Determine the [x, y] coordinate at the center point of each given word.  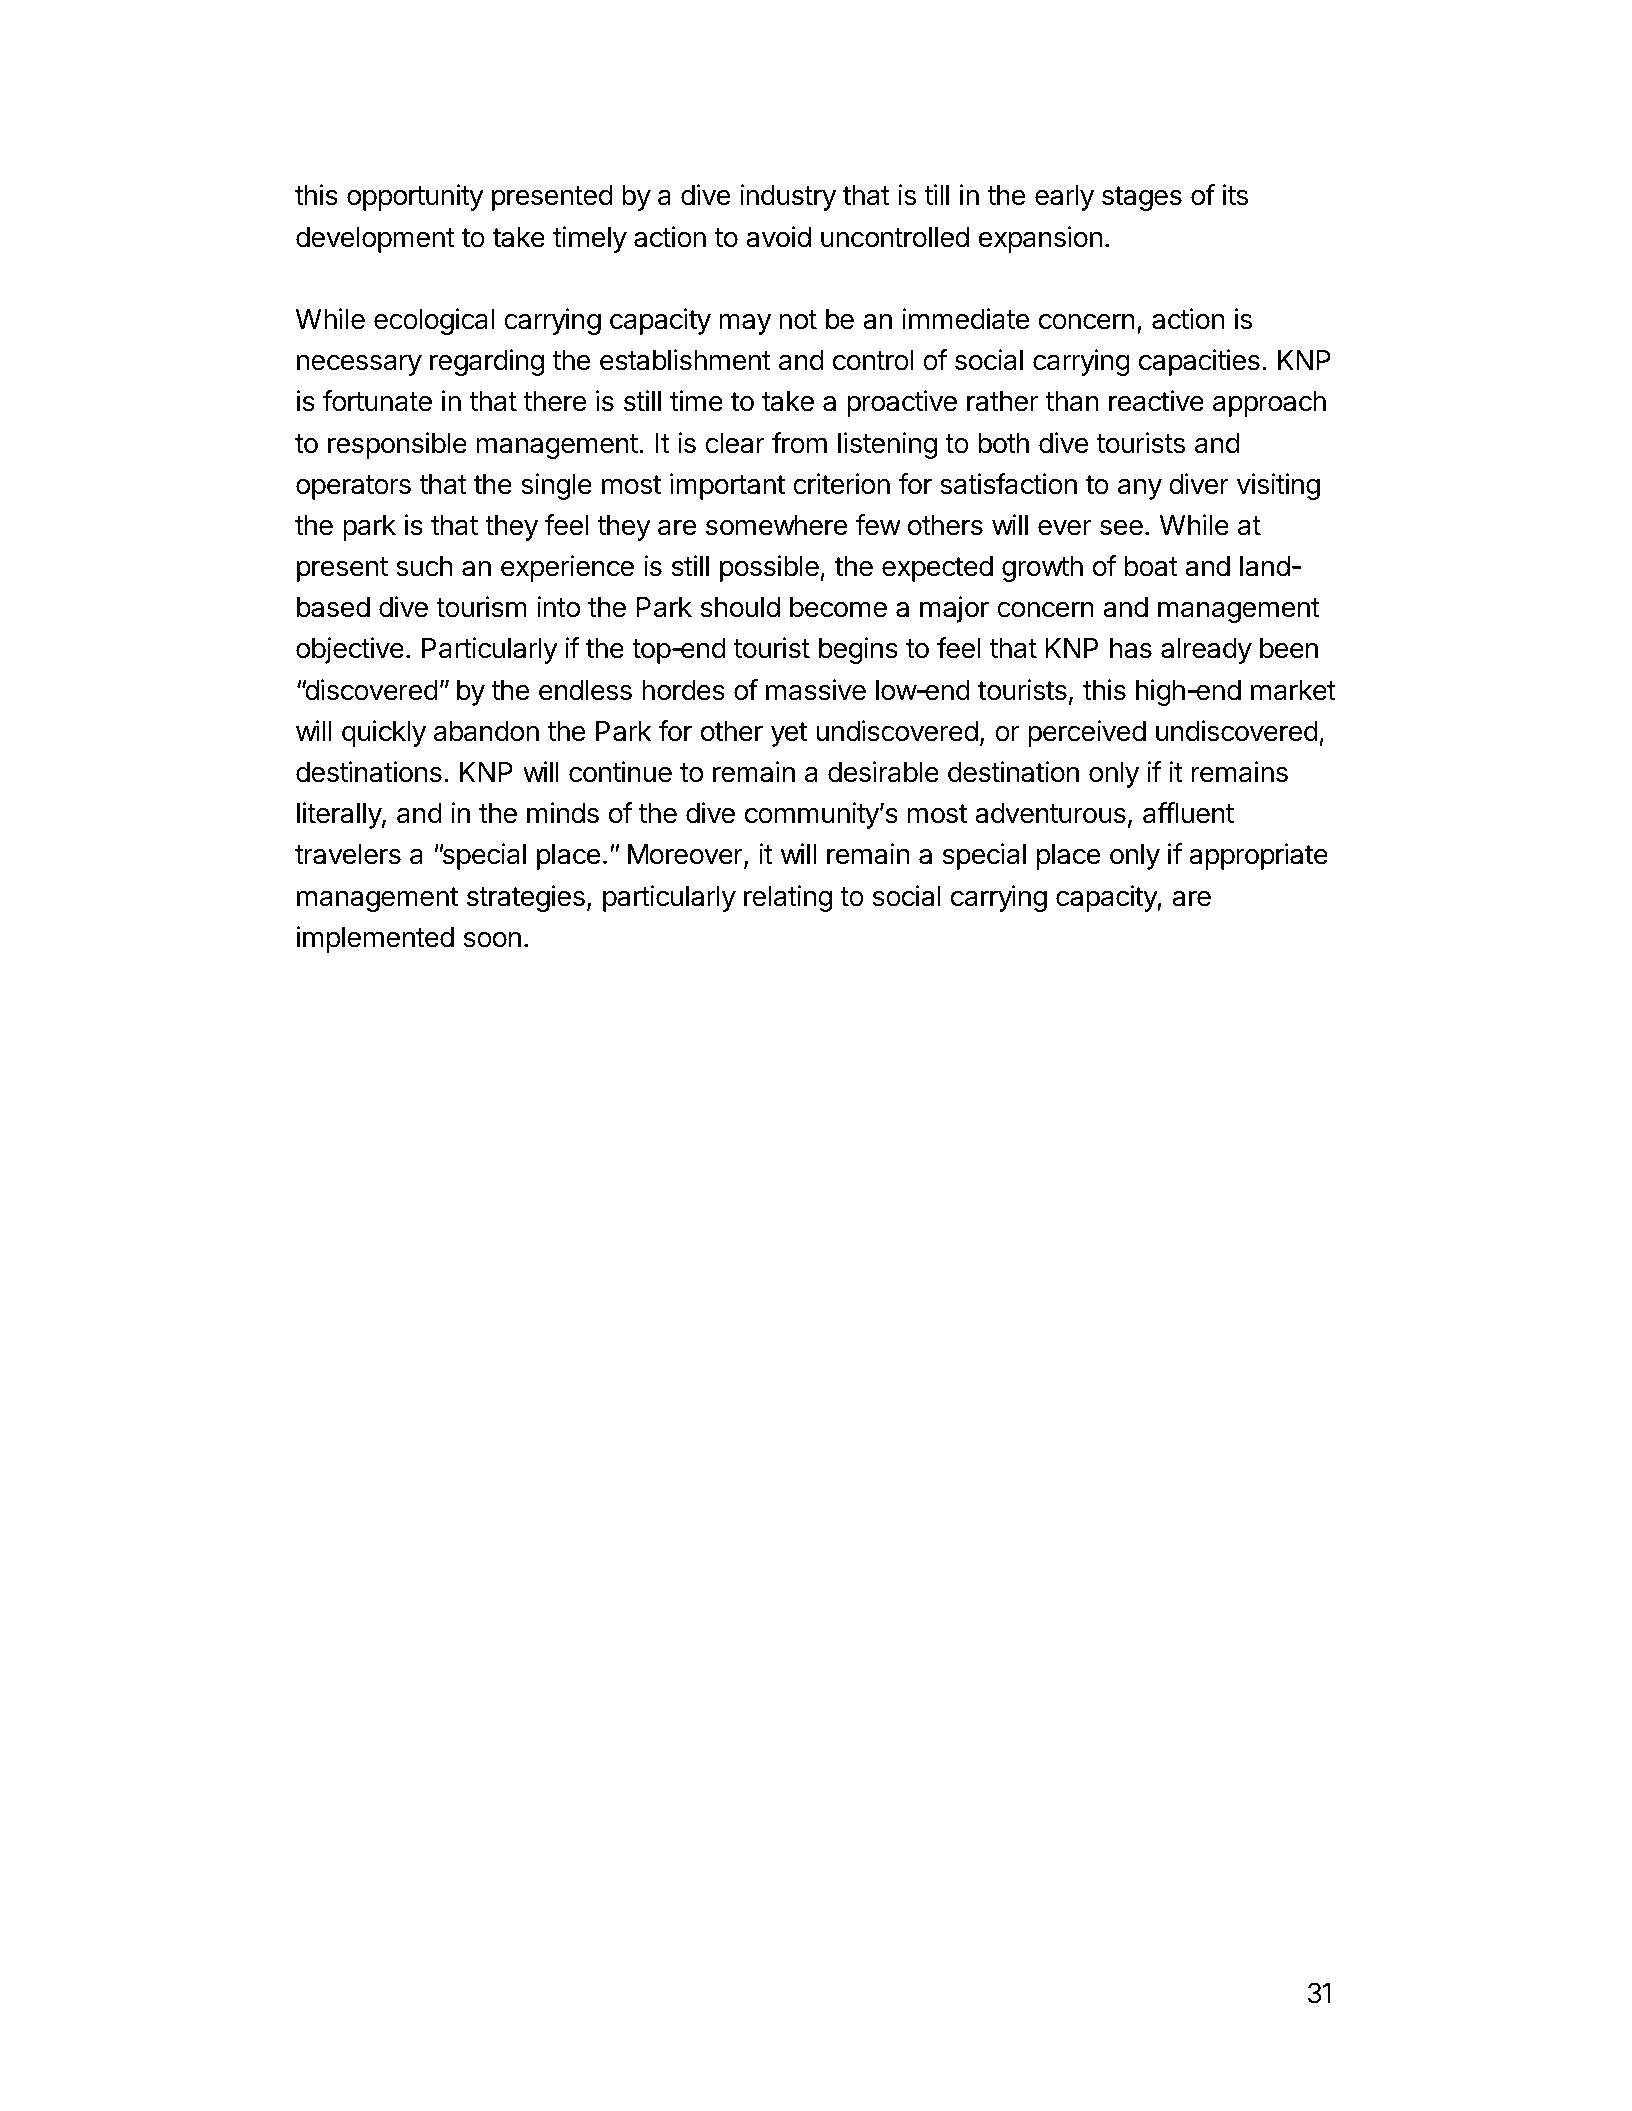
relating [788, 898]
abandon [486, 731]
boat [1151, 566]
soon [492, 939]
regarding [487, 362]
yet [789, 734]
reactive [1156, 401]
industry [788, 197]
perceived [1087, 733]
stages [1142, 198]
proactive [902, 403]
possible [769, 568]
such [424, 566]
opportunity [415, 197]
